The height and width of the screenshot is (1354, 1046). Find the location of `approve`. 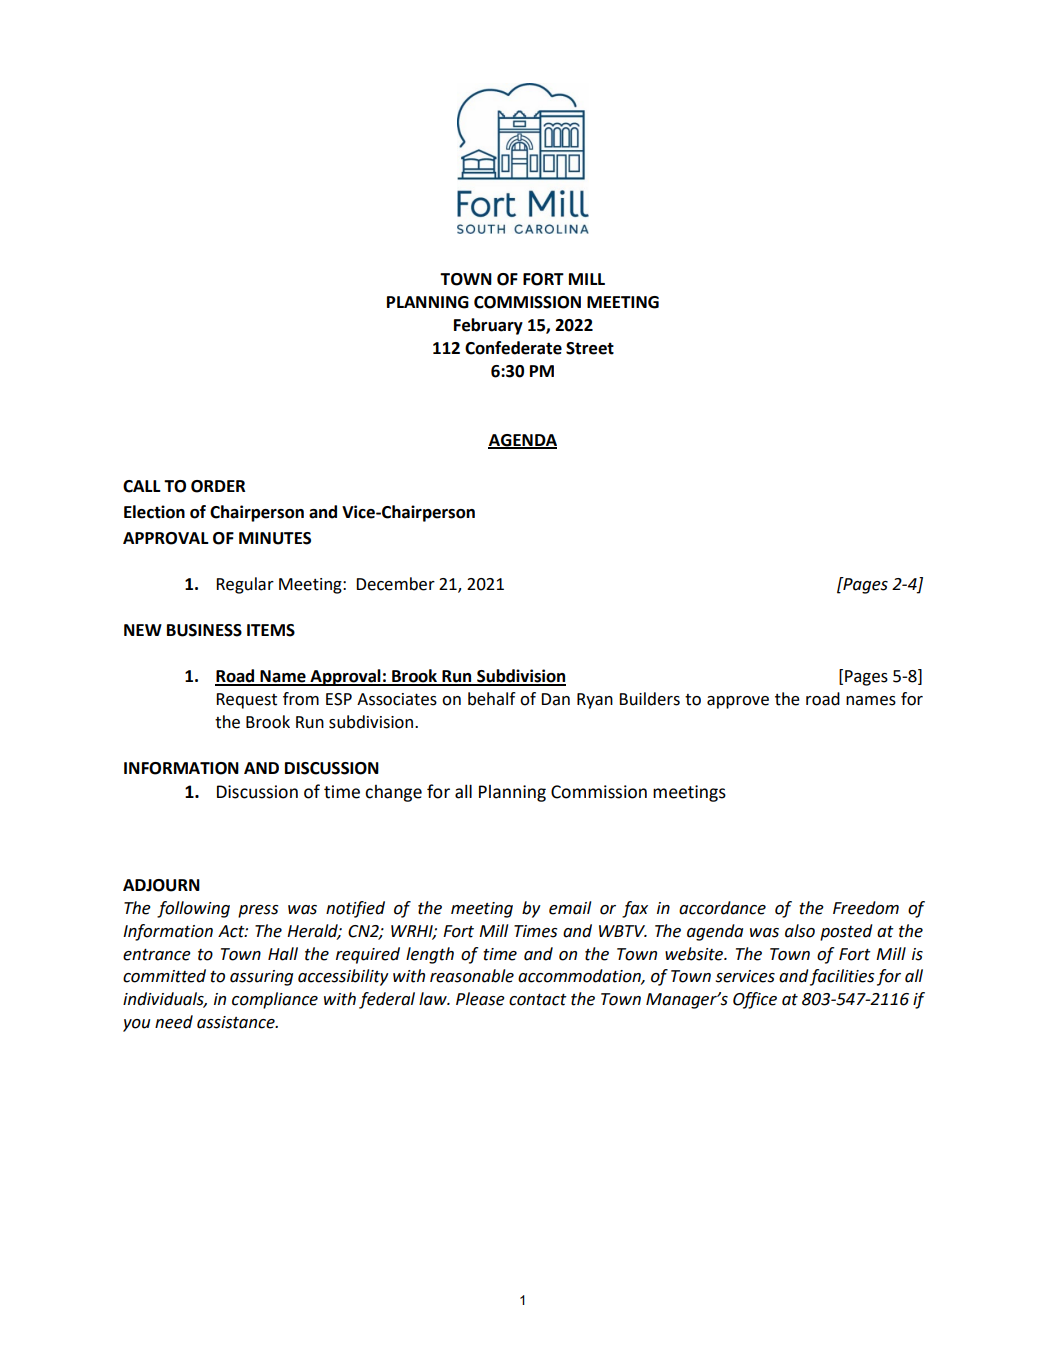

approve is located at coordinates (738, 702).
